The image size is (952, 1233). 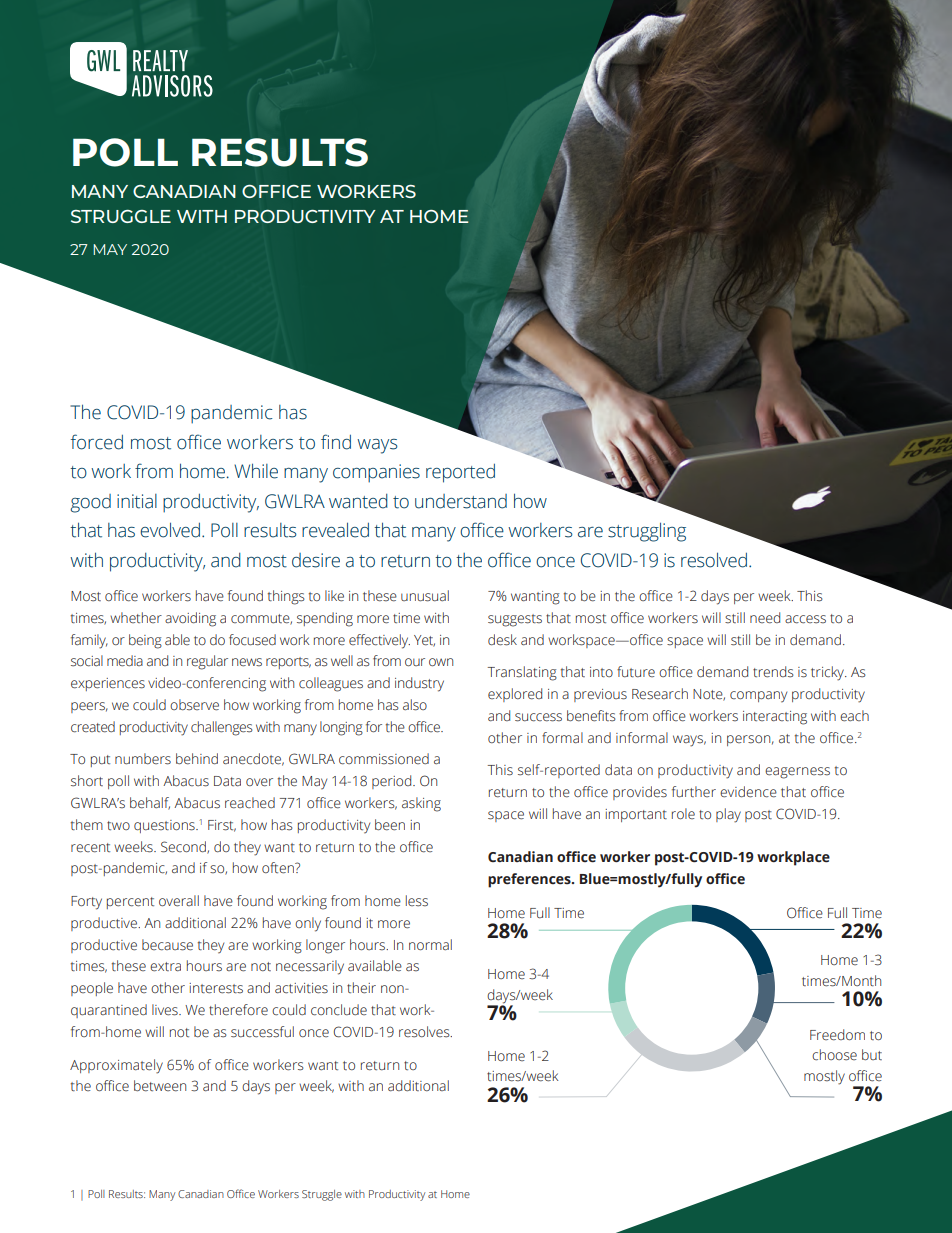 What do you see at coordinates (647, 532) in the screenshot?
I see `struggling` at bounding box center [647, 532].
